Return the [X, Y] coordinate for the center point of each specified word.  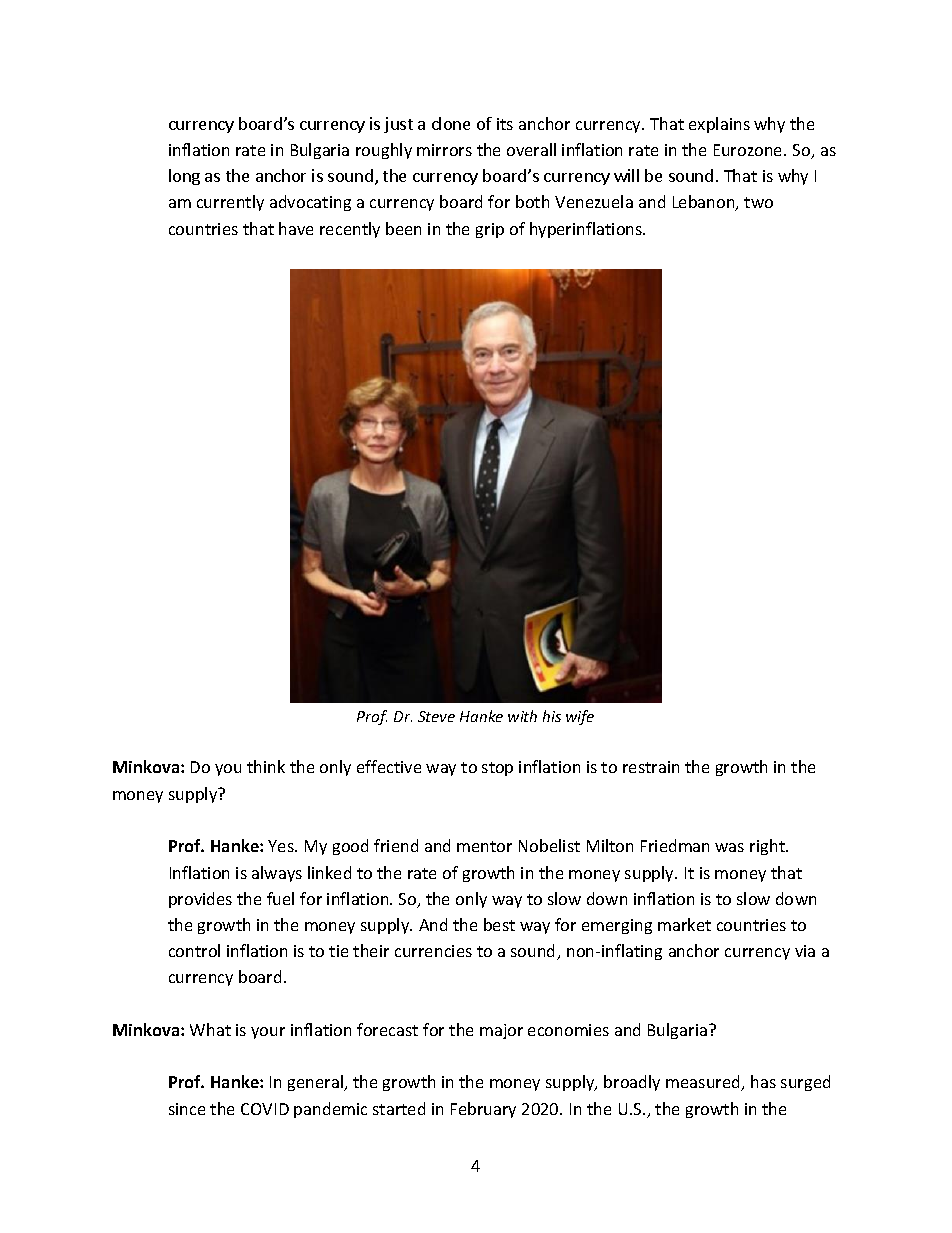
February [483, 1110]
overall [531, 149]
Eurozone [749, 150]
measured [704, 1083]
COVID [265, 1109]
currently [230, 203]
